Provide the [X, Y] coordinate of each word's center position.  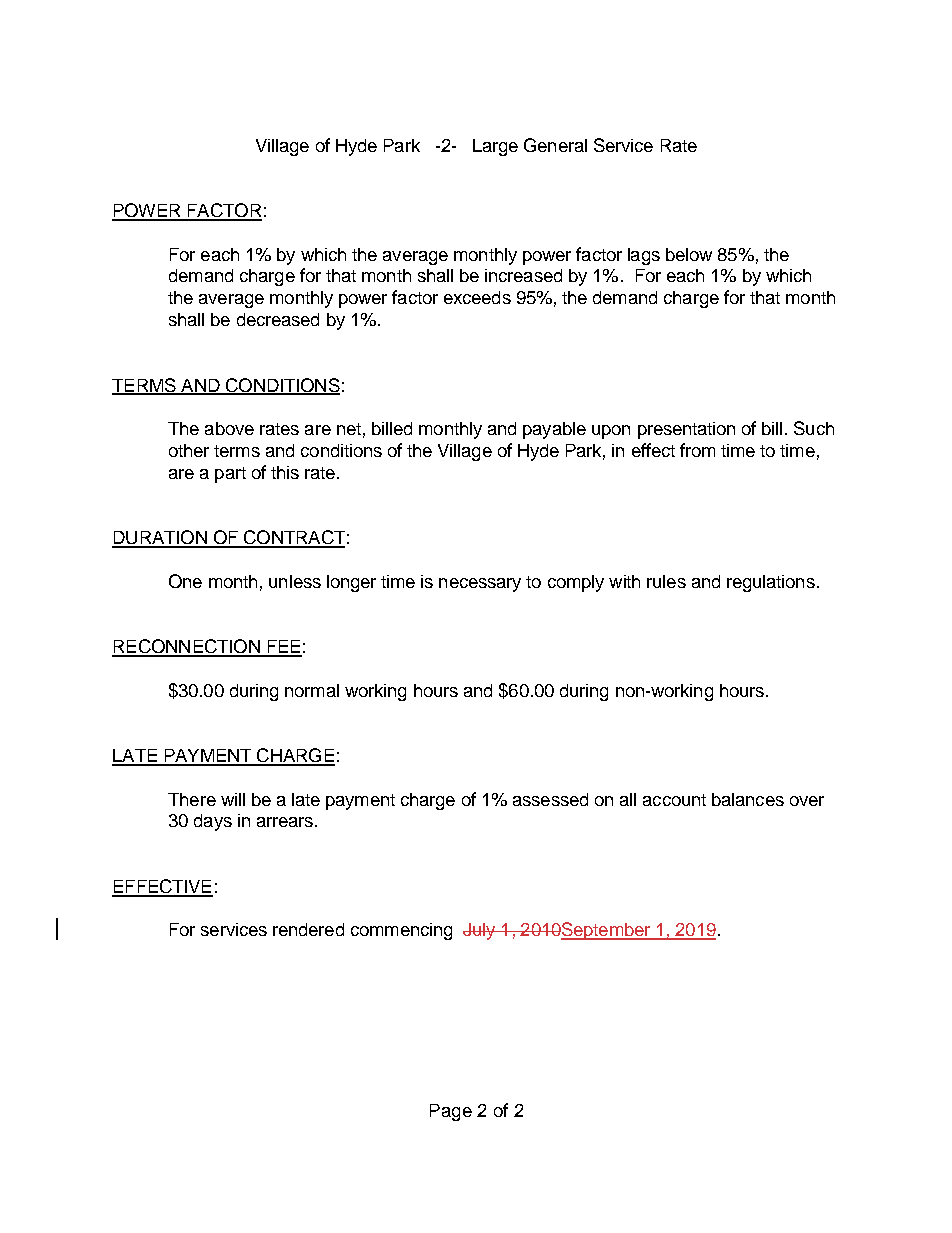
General [555, 145]
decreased [278, 319]
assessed [550, 799]
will [233, 799]
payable [554, 430]
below [689, 254]
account [674, 800]
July [480, 931]
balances [748, 799]
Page [451, 1112]
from [697, 450]
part [230, 475]
